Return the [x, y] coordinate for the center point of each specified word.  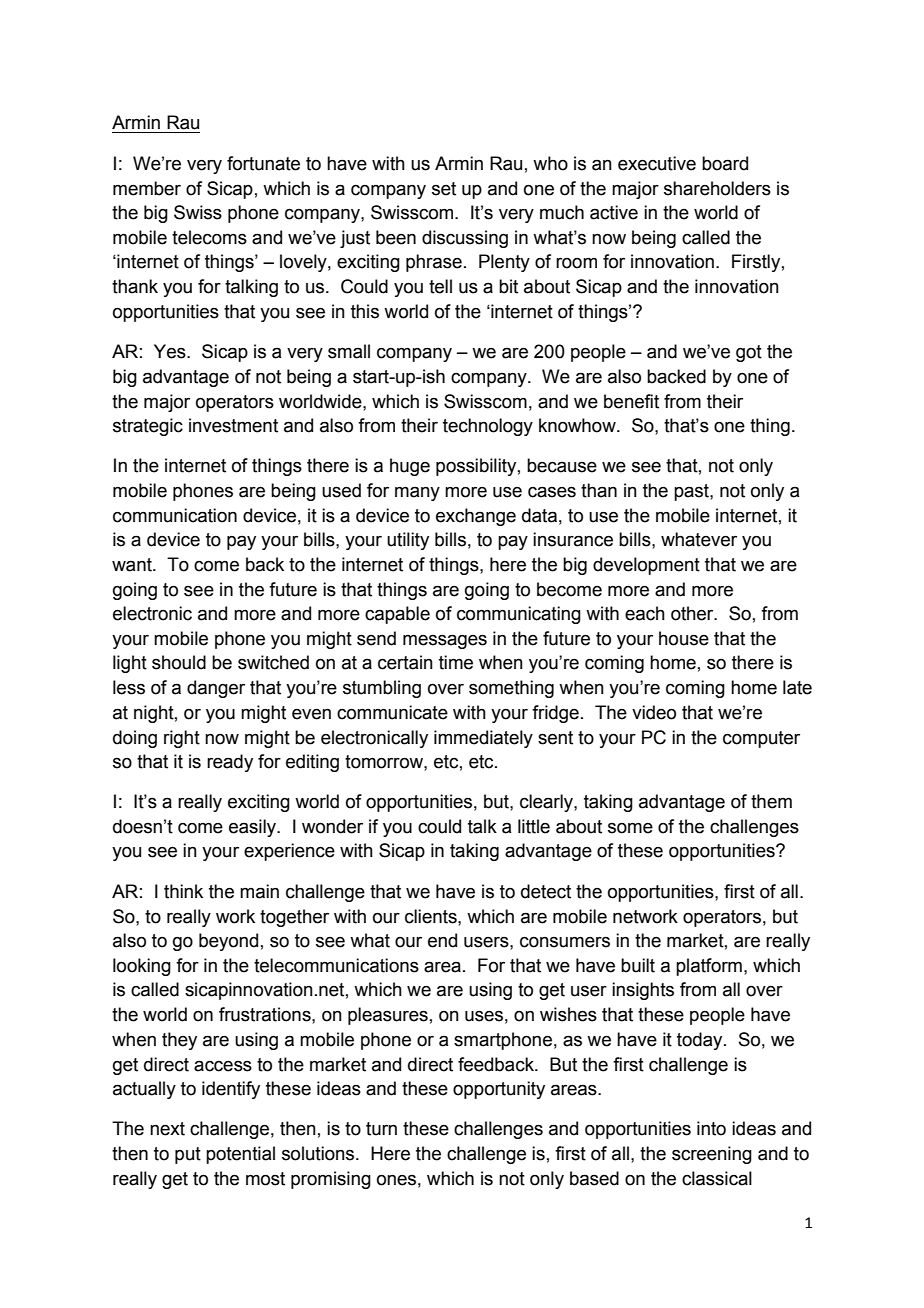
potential [240, 1155]
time [456, 662]
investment [233, 425]
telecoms [209, 237]
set [444, 189]
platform [709, 967]
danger [216, 689]
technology [488, 427]
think [183, 891]
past [692, 492]
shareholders [717, 188]
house [684, 638]
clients [432, 916]
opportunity [499, 1090]
